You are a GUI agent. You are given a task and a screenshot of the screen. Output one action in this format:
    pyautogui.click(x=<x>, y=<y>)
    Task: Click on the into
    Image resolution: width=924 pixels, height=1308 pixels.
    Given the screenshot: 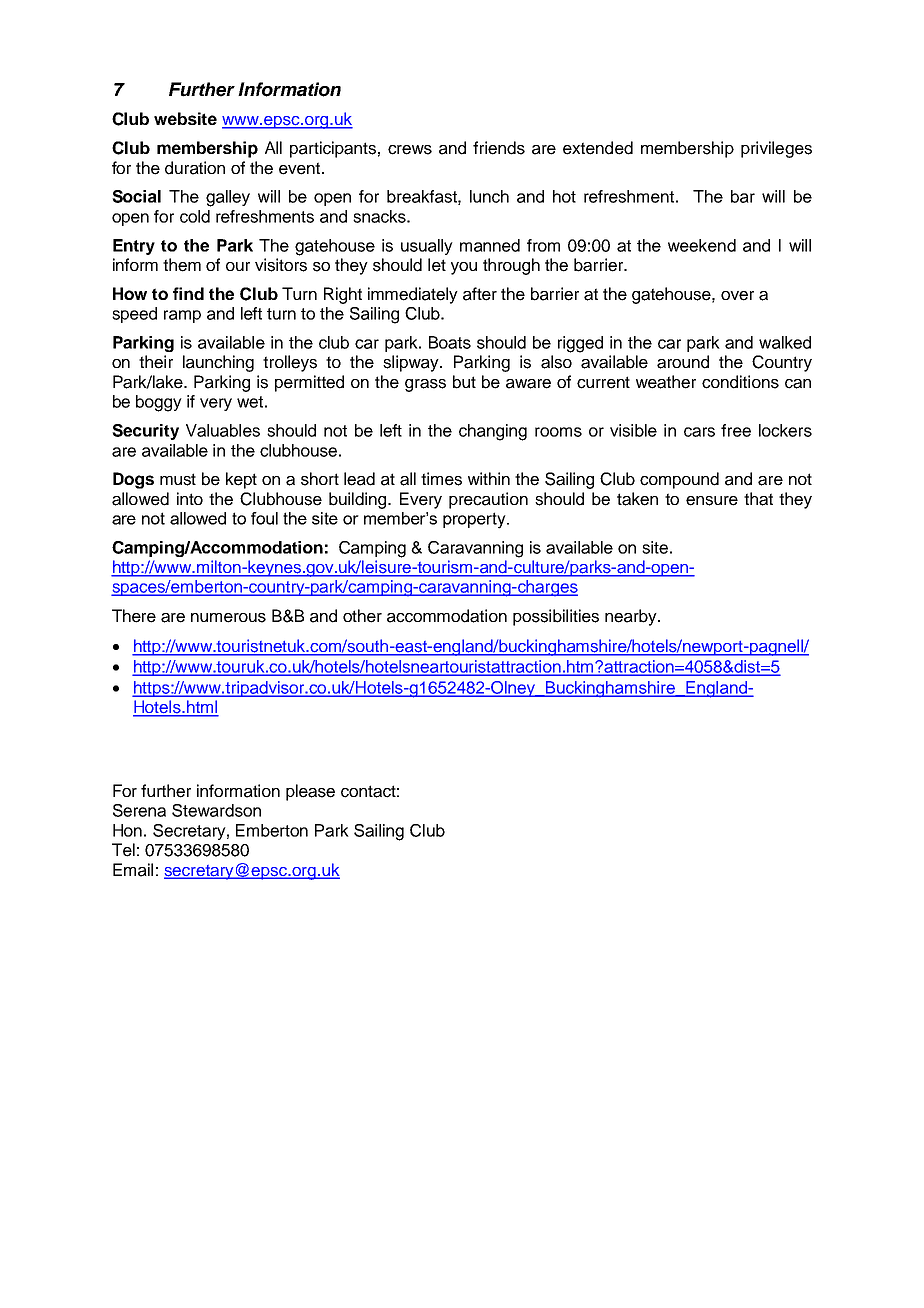 What is the action you would take?
    pyautogui.click(x=190, y=498)
